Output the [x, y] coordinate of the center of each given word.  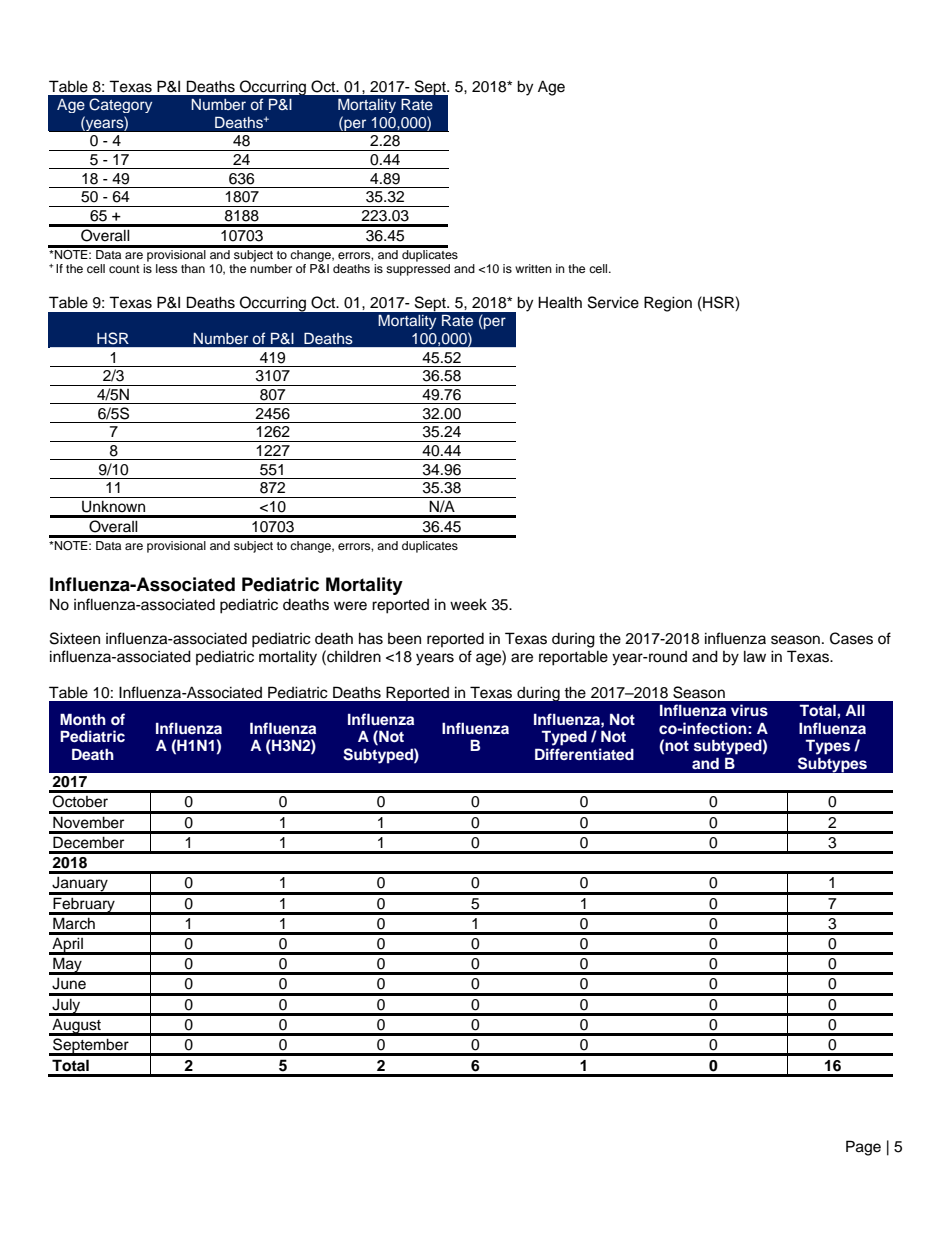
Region [668, 304]
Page [863, 1148]
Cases [851, 638]
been [404, 639]
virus [749, 710]
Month [83, 719]
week [468, 604]
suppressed [418, 270]
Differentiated [584, 754]
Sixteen [75, 638]
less [166, 268]
